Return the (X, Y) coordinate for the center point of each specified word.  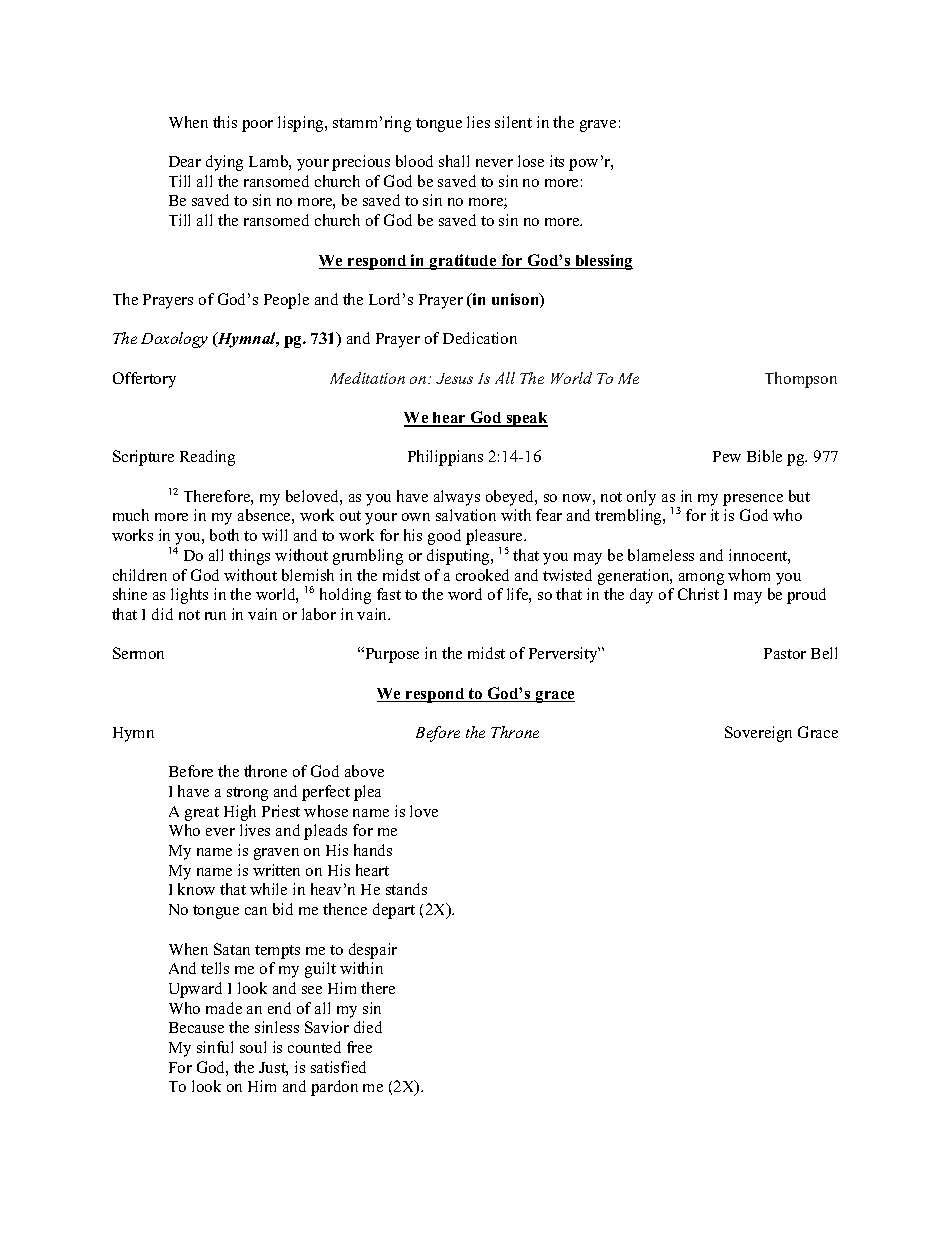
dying (224, 163)
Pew (727, 456)
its (557, 161)
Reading (207, 458)
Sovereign (758, 734)
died (368, 1027)
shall (454, 161)
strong (247, 794)
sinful (215, 1047)
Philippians (445, 458)
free (359, 1047)
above (364, 771)
